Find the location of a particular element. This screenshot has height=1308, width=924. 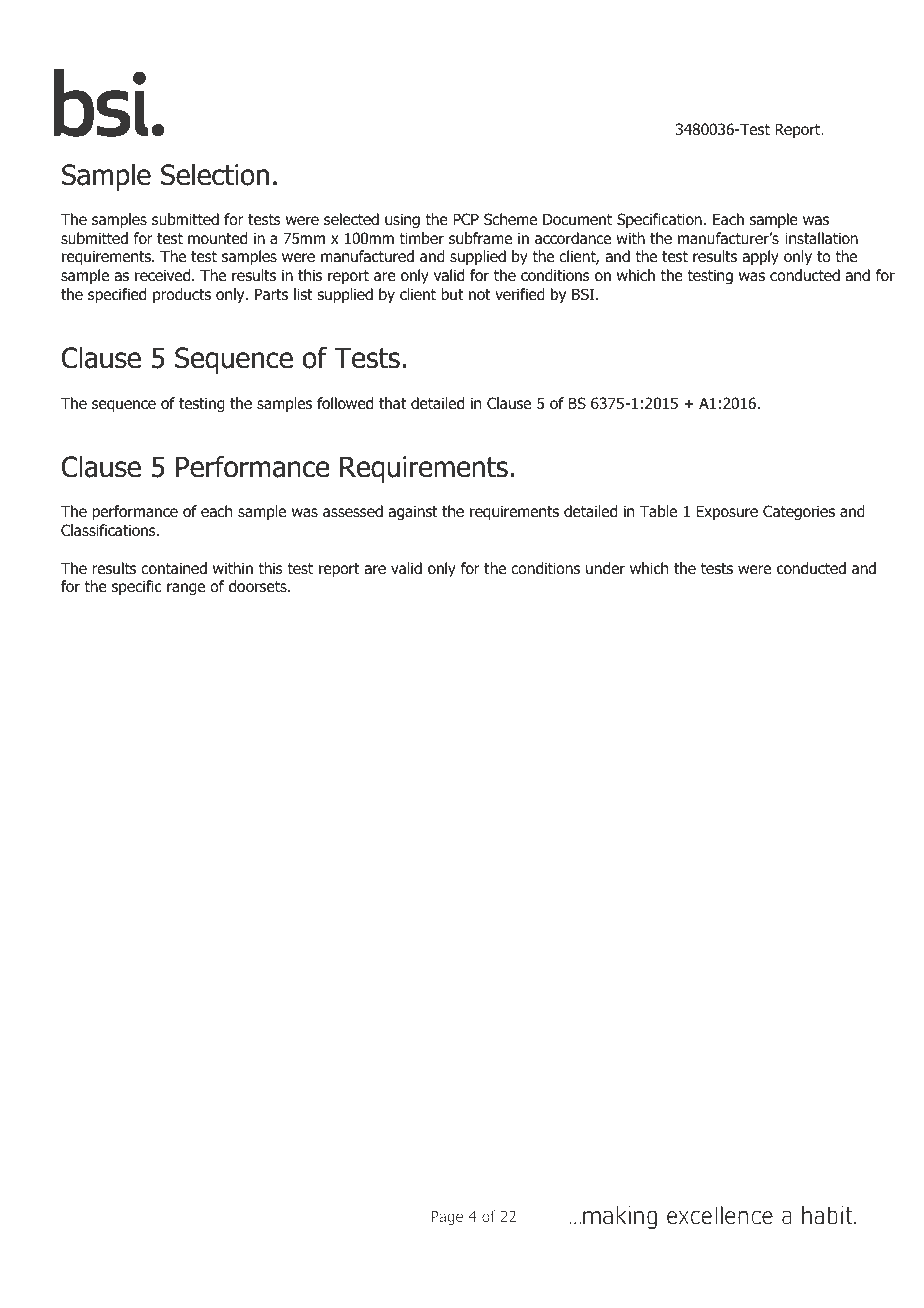

PCP is located at coordinates (466, 219).
